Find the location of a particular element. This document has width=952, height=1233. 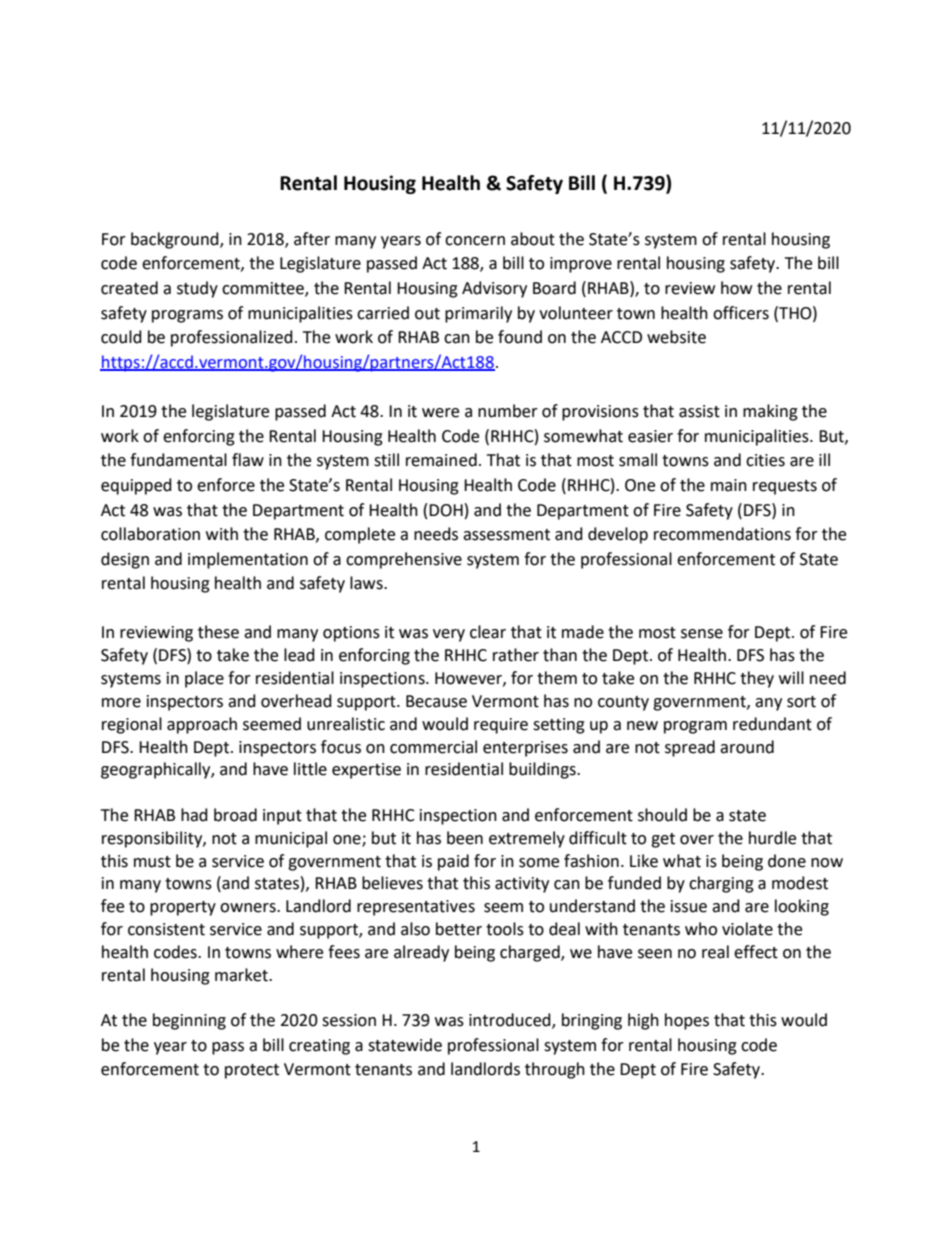

concern is located at coordinates (475, 241).
